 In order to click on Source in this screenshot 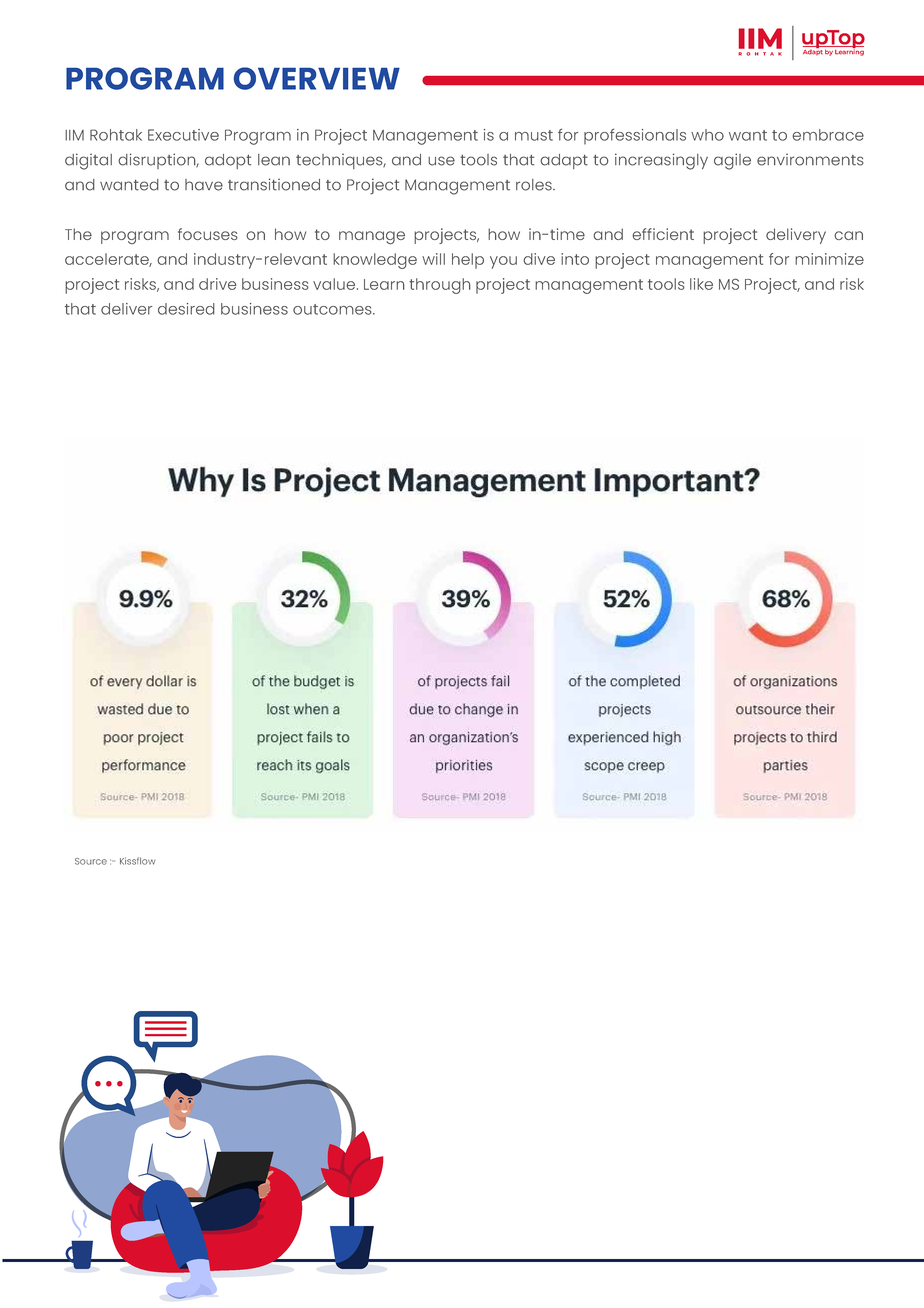, I will do `click(91, 861)`.
